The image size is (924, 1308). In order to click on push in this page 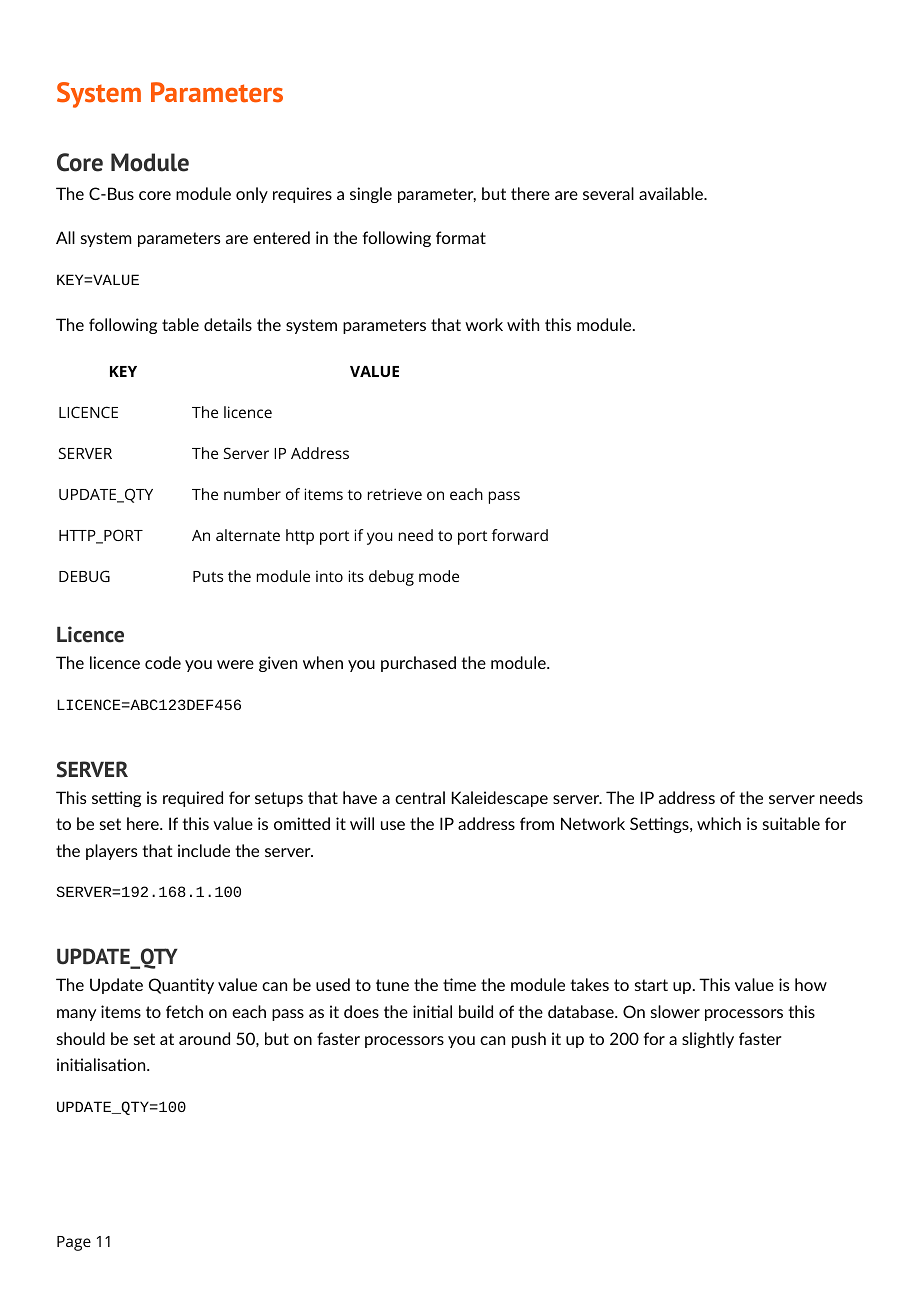, I will do `click(529, 1040)`.
